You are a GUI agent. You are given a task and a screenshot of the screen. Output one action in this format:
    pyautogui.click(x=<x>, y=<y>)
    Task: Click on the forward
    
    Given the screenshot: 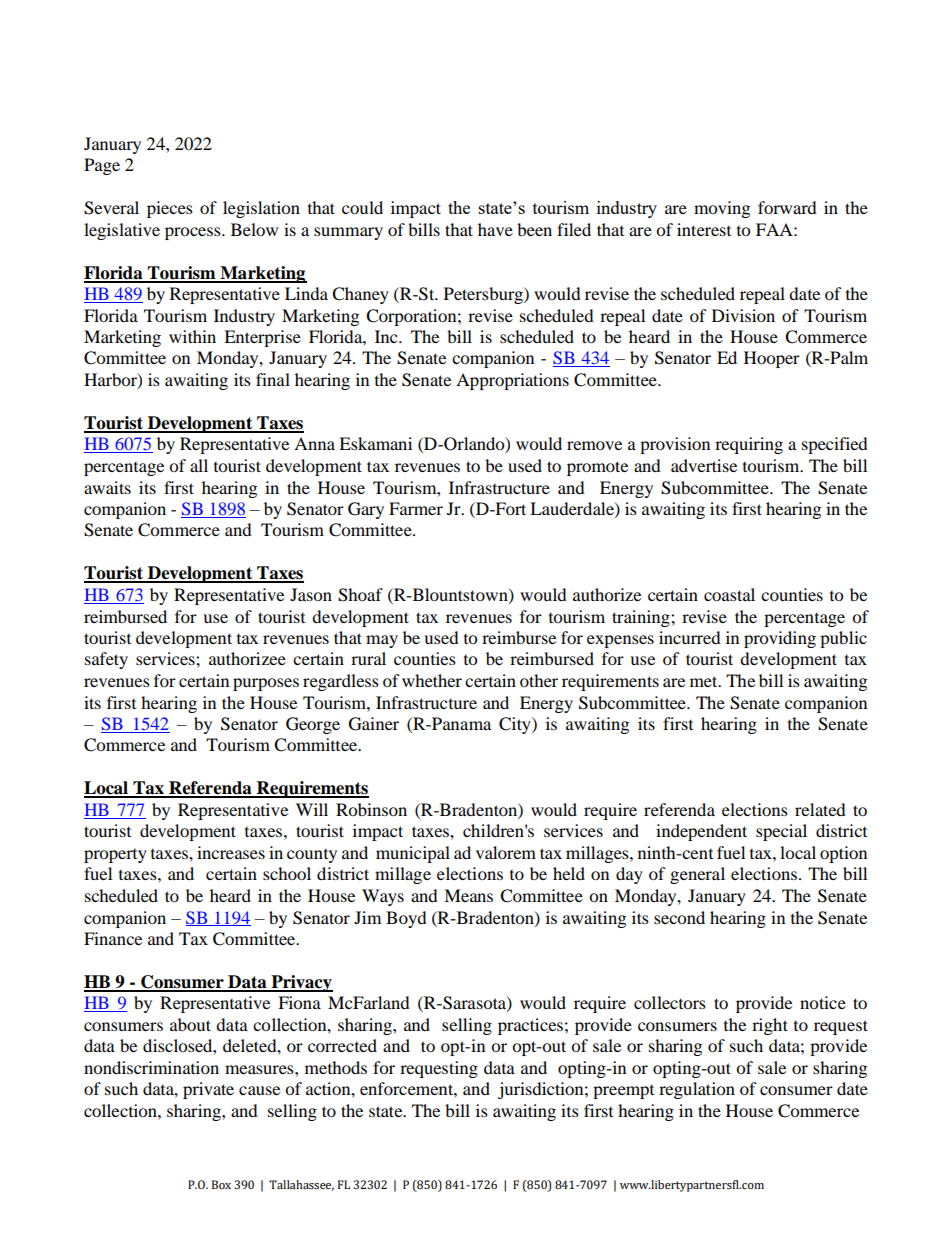 What is the action you would take?
    pyautogui.click(x=787, y=207)
